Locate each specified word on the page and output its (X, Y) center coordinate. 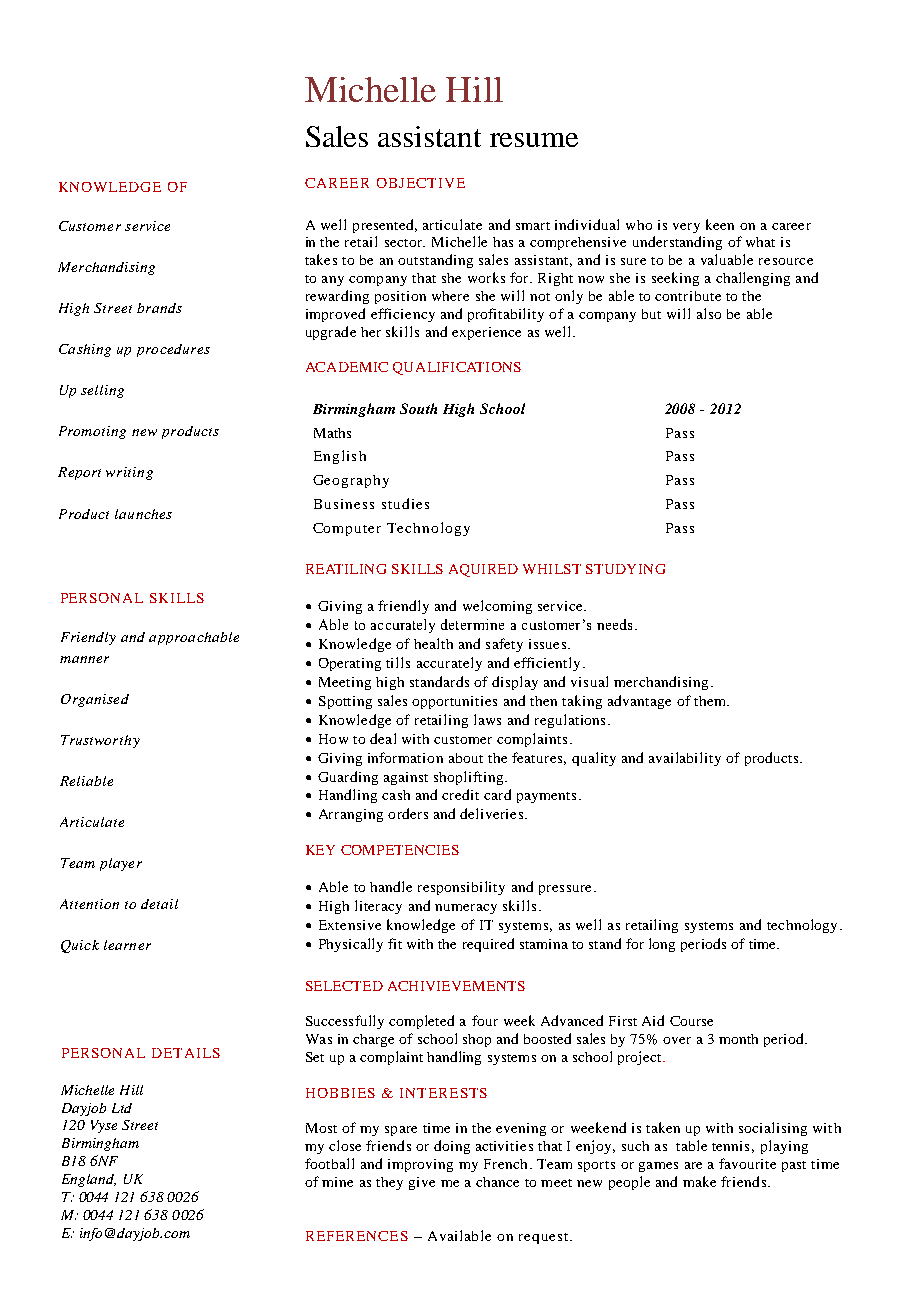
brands (159, 308)
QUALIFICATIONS (457, 368)
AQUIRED (483, 570)
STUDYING (625, 569)
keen (720, 224)
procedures (173, 350)
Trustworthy (100, 741)
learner (127, 945)
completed (421, 1022)
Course (691, 1021)
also (709, 313)
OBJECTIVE (421, 183)
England (89, 1180)
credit (460, 794)
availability (685, 759)
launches (143, 514)
